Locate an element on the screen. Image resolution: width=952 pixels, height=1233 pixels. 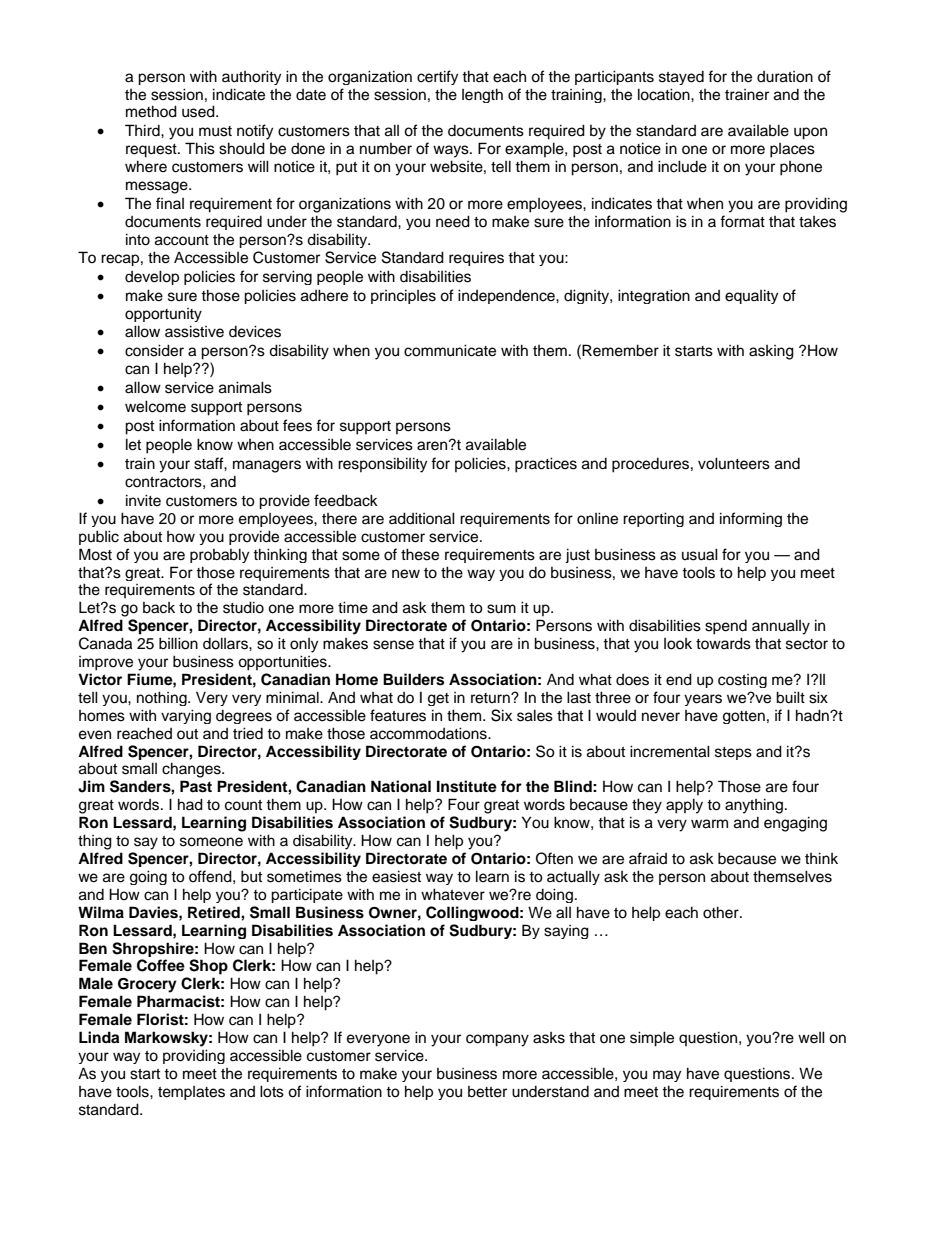
used is located at coordinates (199, 111).
